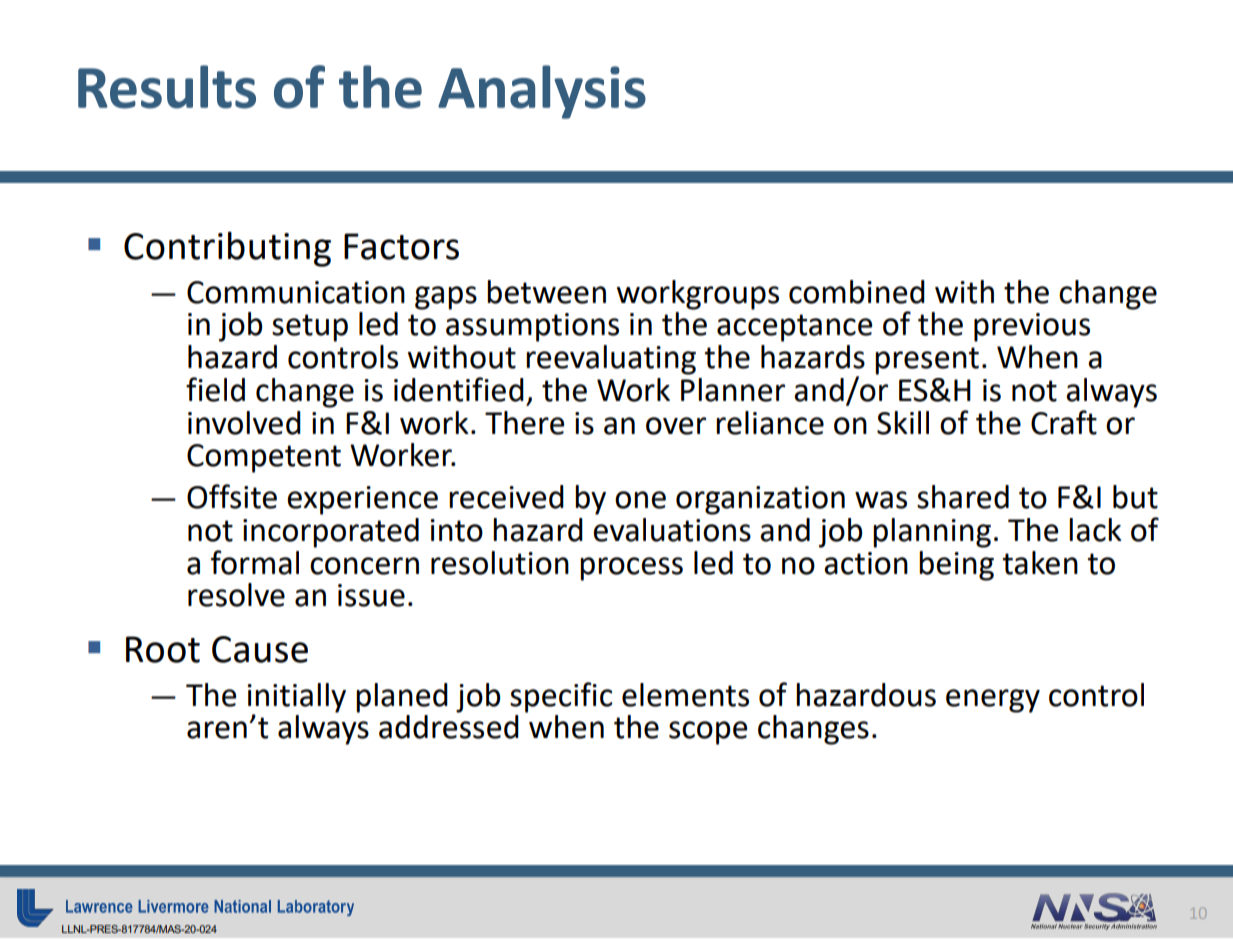 The width and height of the screenshot is (1233, 952). Describe the element at coordinates (296, 698) in the screenshot. I see `initially` at that location.
